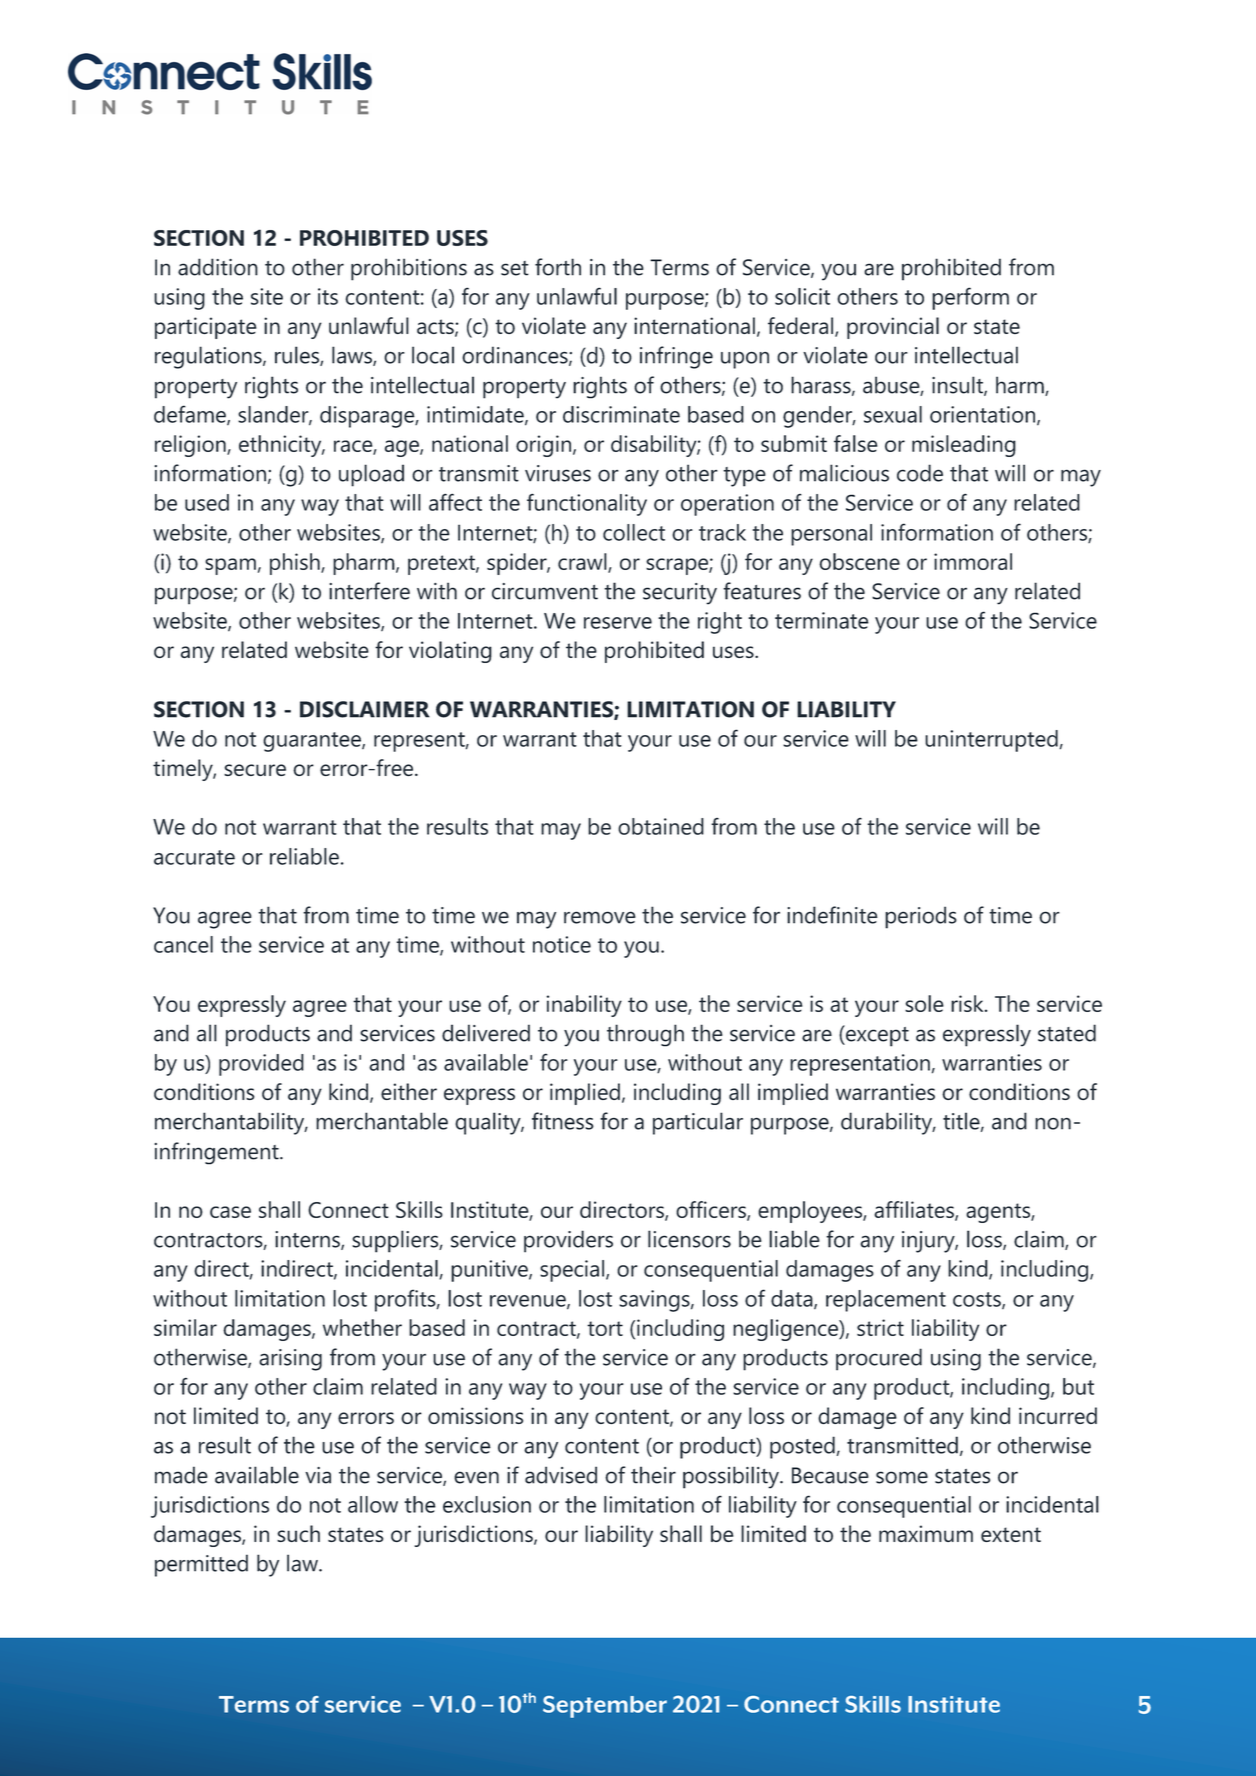  I want to click on provided, so click(261, 1065).
